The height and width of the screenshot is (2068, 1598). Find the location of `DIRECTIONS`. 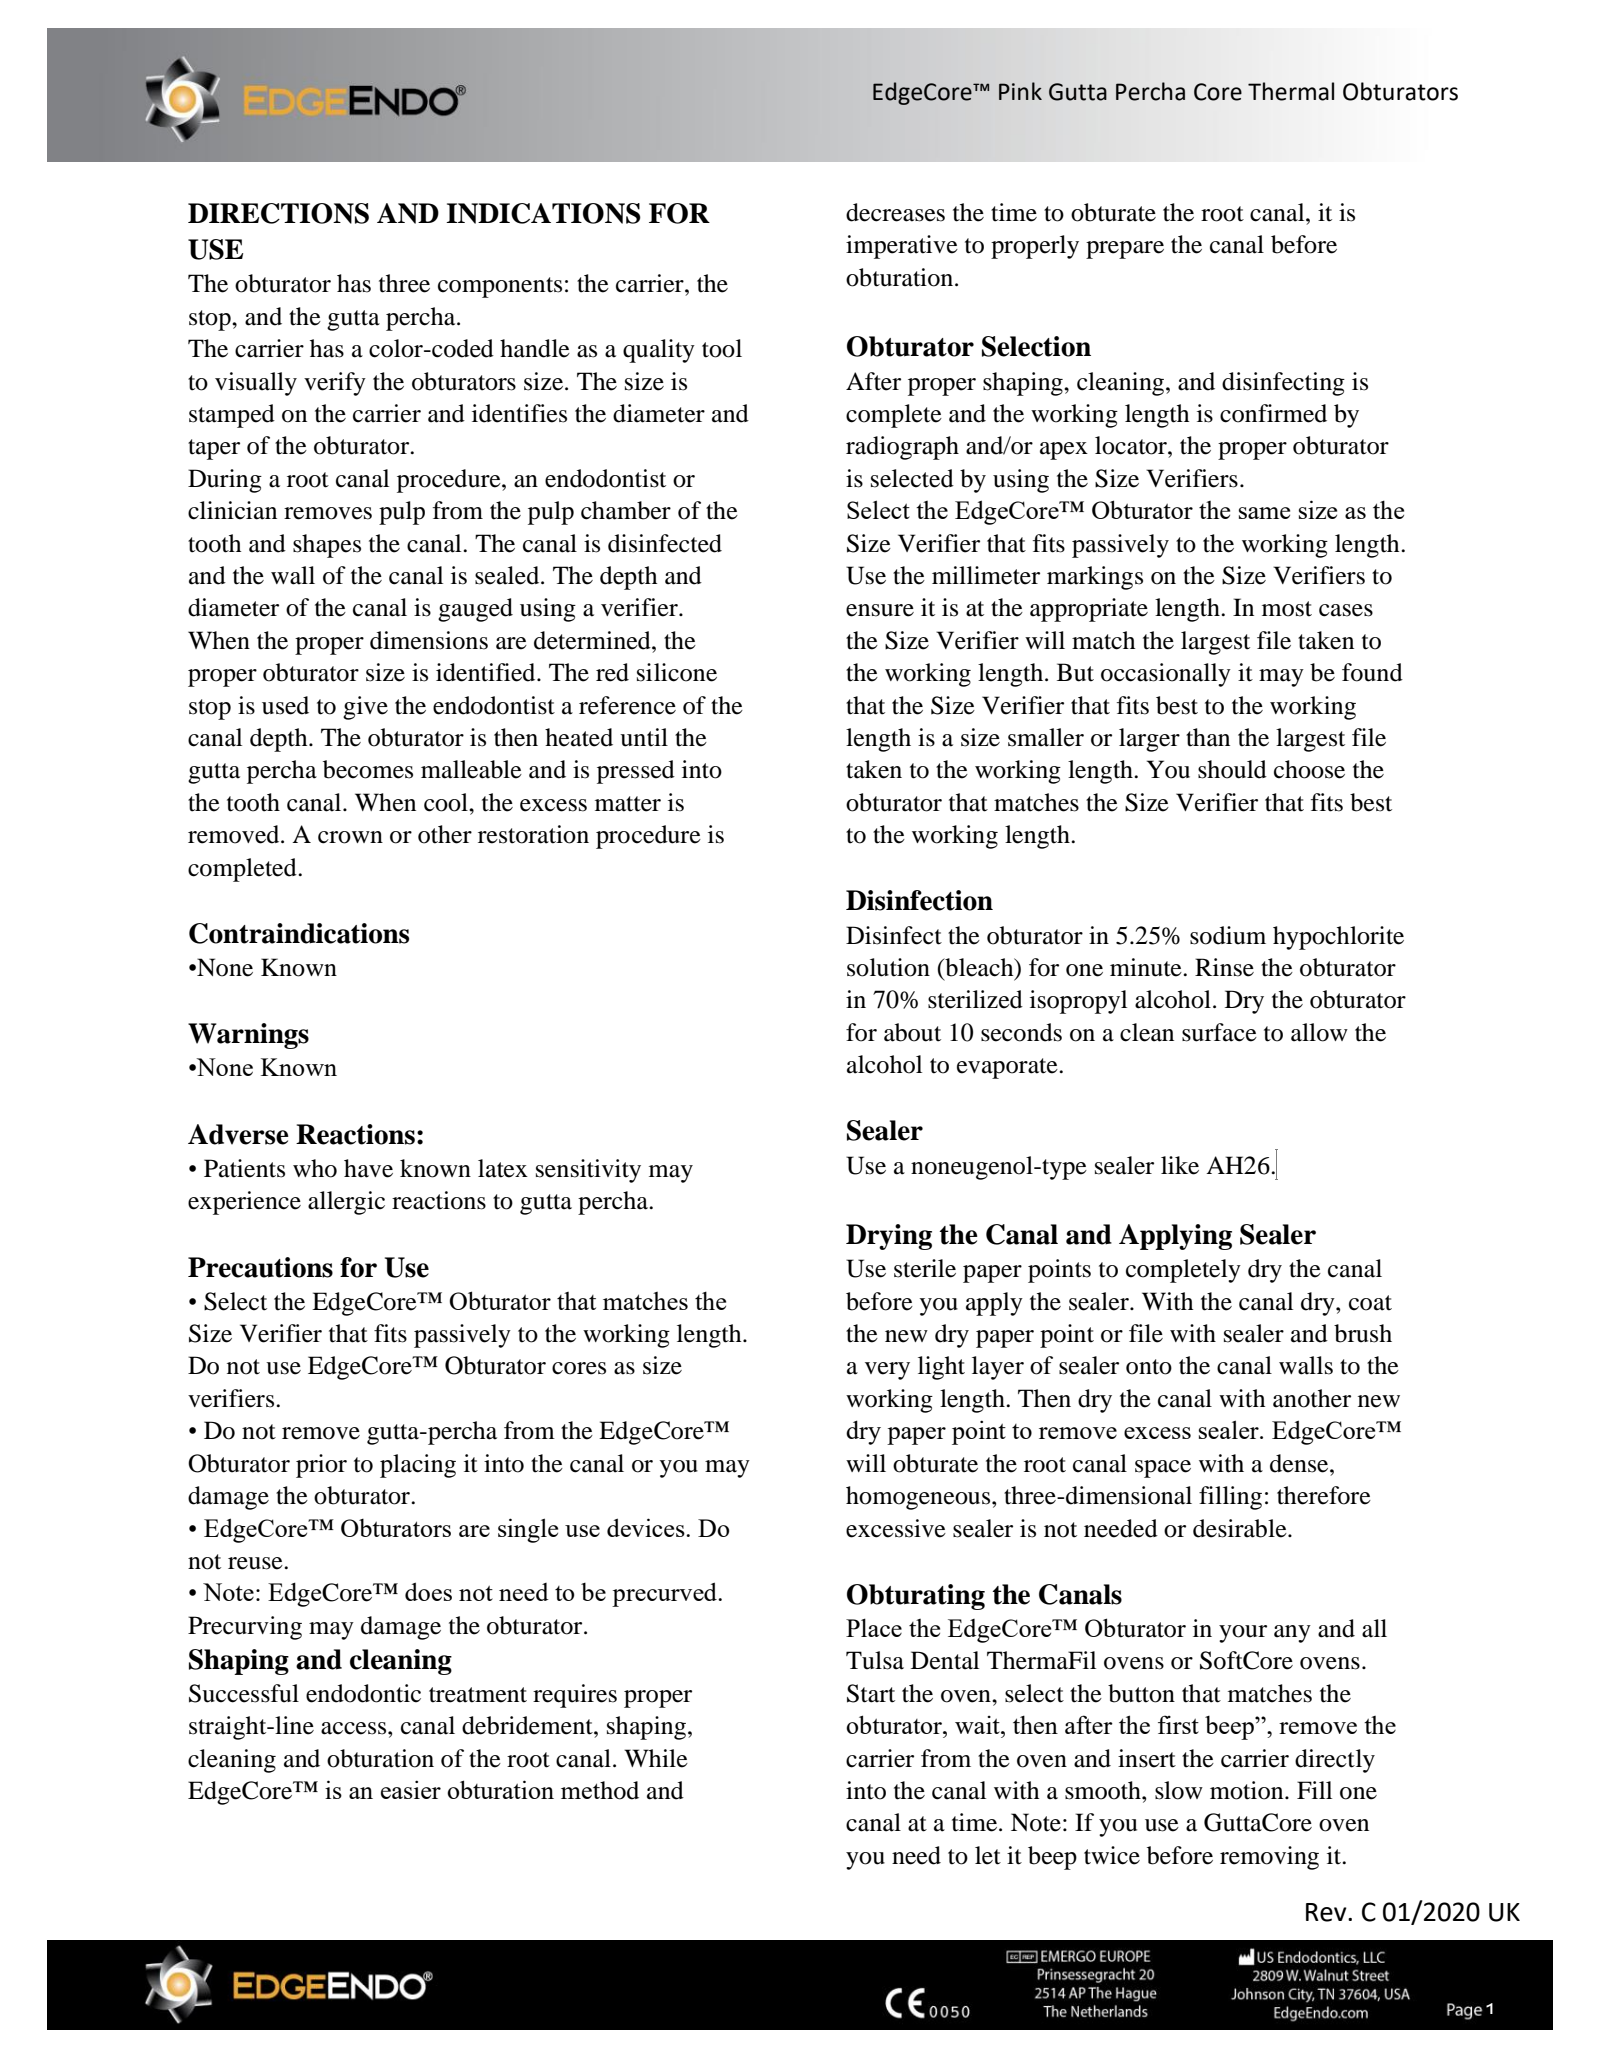

DIRECTIONS is located at coordinates (278, 213).
